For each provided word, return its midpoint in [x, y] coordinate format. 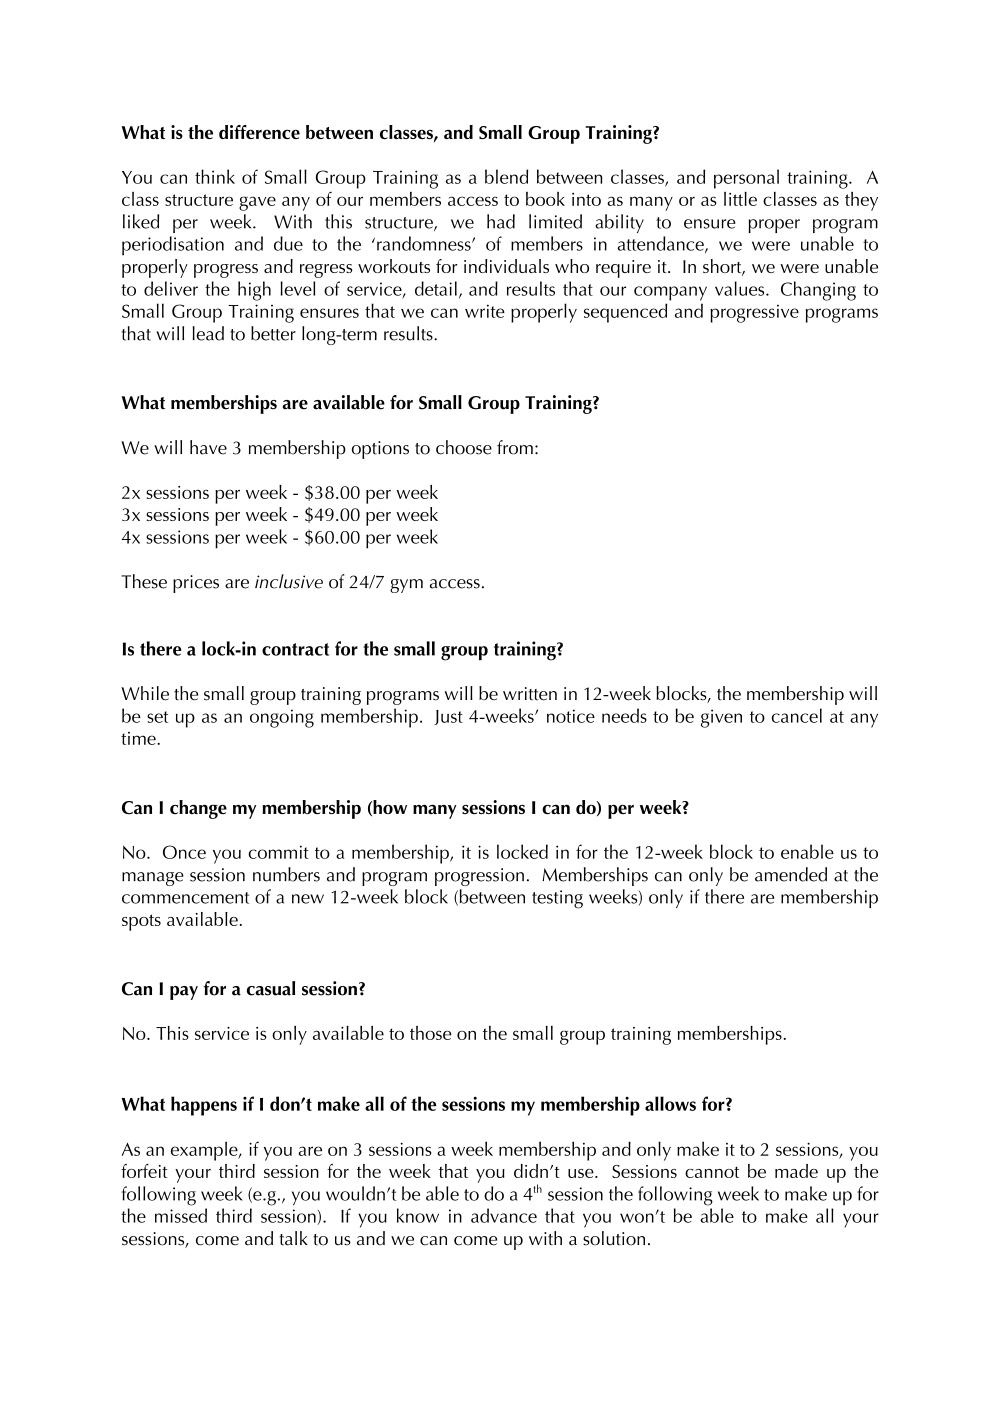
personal [746, 179]
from [515, 447]
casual [271, 988]
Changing [818, 291]
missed [181, 1215]
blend [506, 176]
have [208, 447]
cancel [796, 715]
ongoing [282, 718]
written [530, 694]
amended [791, 874]
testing [557, 899]
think [215, 176]
